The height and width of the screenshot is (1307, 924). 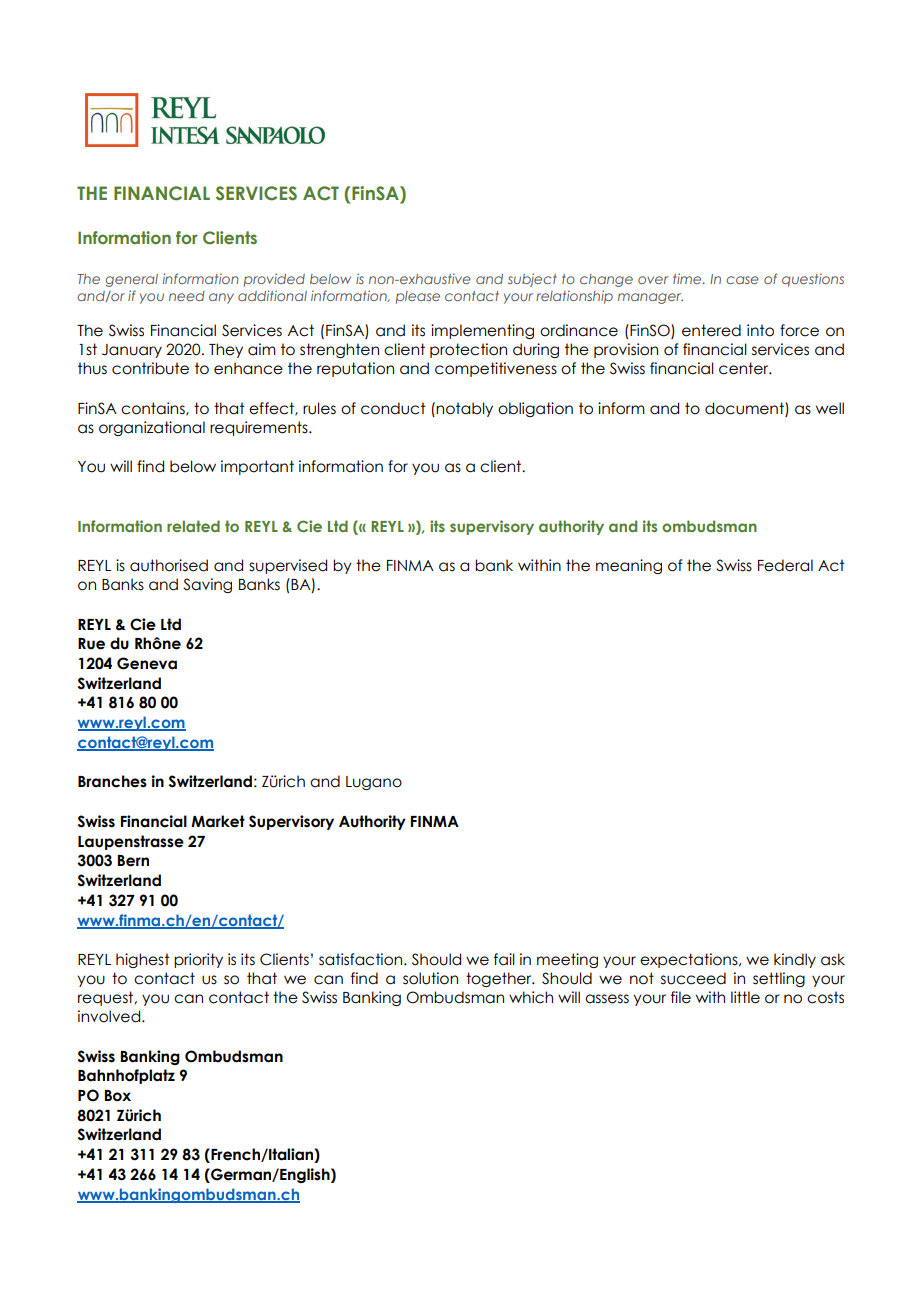 I want to click on Lugano, so click(x=374, y=783).
